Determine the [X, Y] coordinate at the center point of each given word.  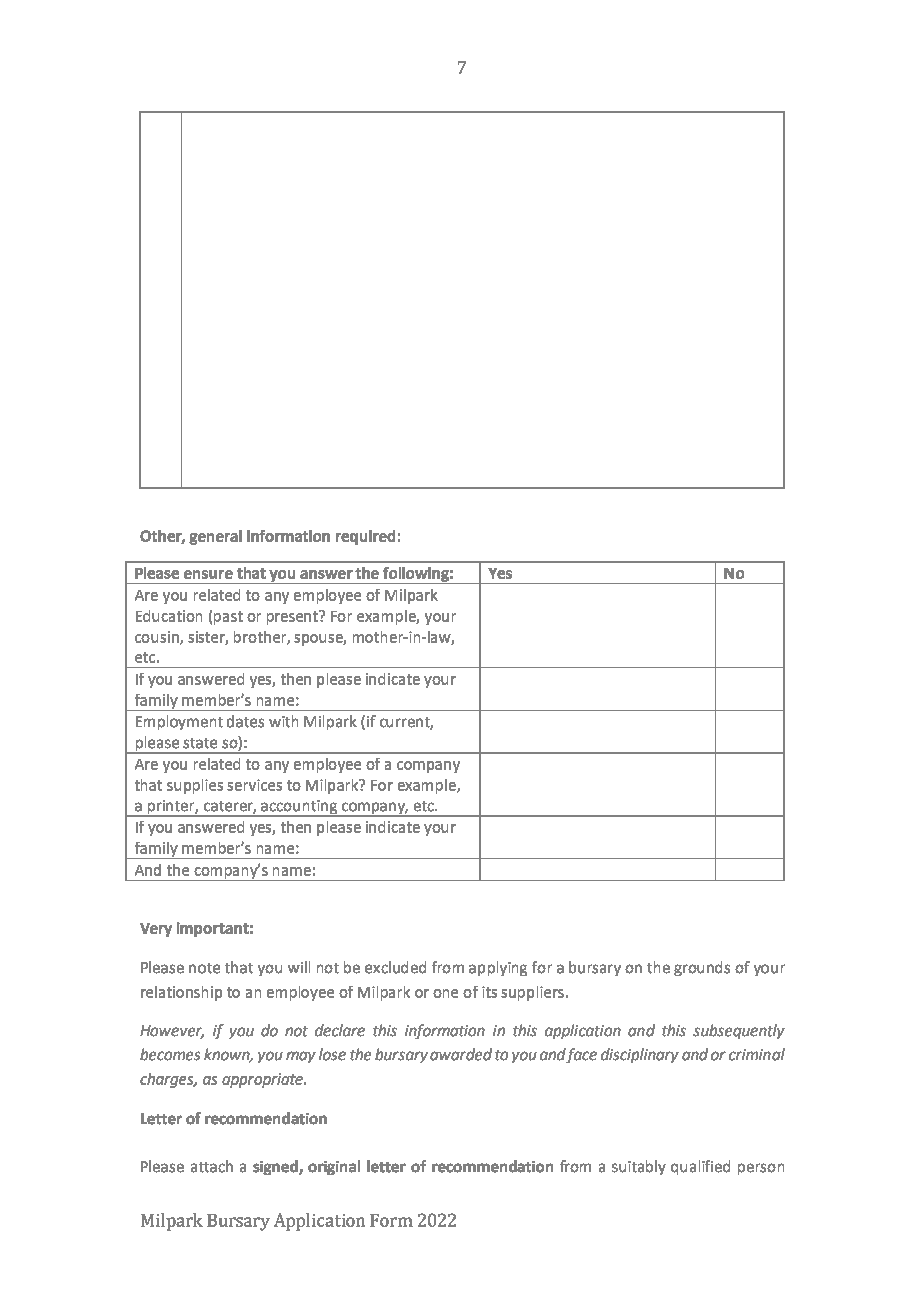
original [334, 1167]
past [228, 618]
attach [212, 1166]
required [365, 537]
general [215, 537]
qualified [700, 1167]
